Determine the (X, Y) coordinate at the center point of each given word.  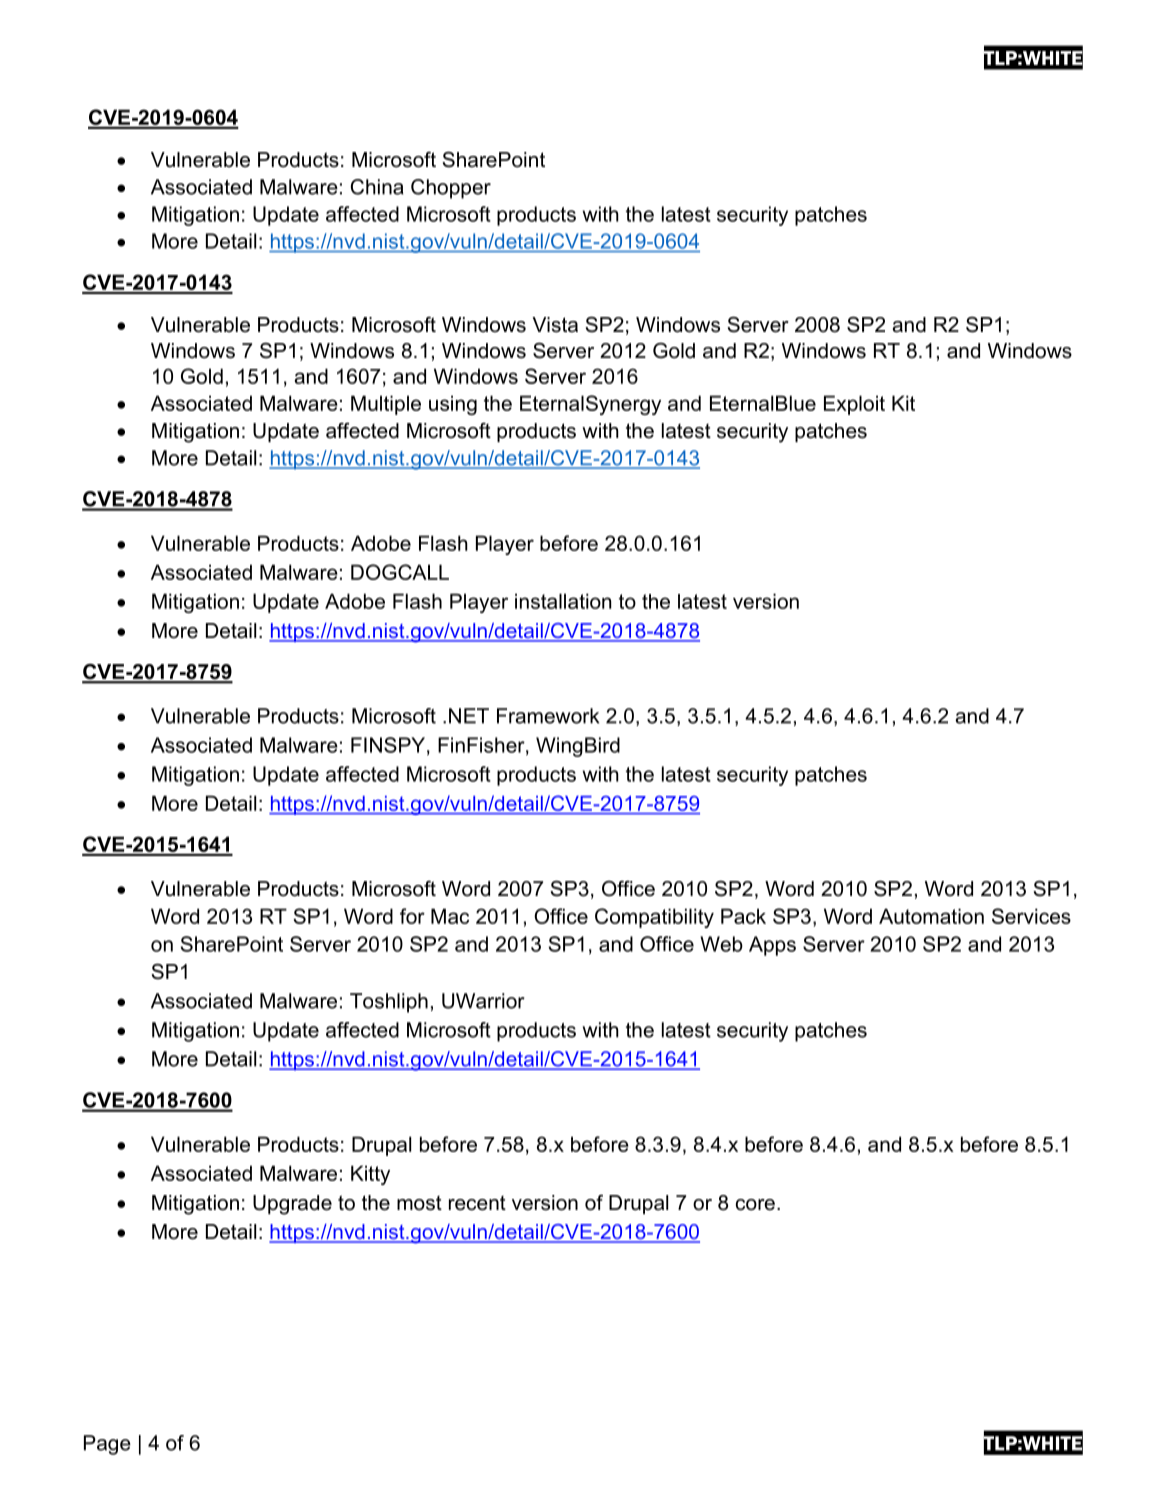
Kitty (370, 1175)
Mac (450, 916)
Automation (931, 916)
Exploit (854, 405)
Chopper (451, 189)
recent (477, 1203)
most (419, 1203)
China (377, 187)
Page (107, 1445)
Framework (548, 716)
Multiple (386, 405)
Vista (555, 325)
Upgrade (292, 1205)
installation (563, 601)
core (755, 1205)
